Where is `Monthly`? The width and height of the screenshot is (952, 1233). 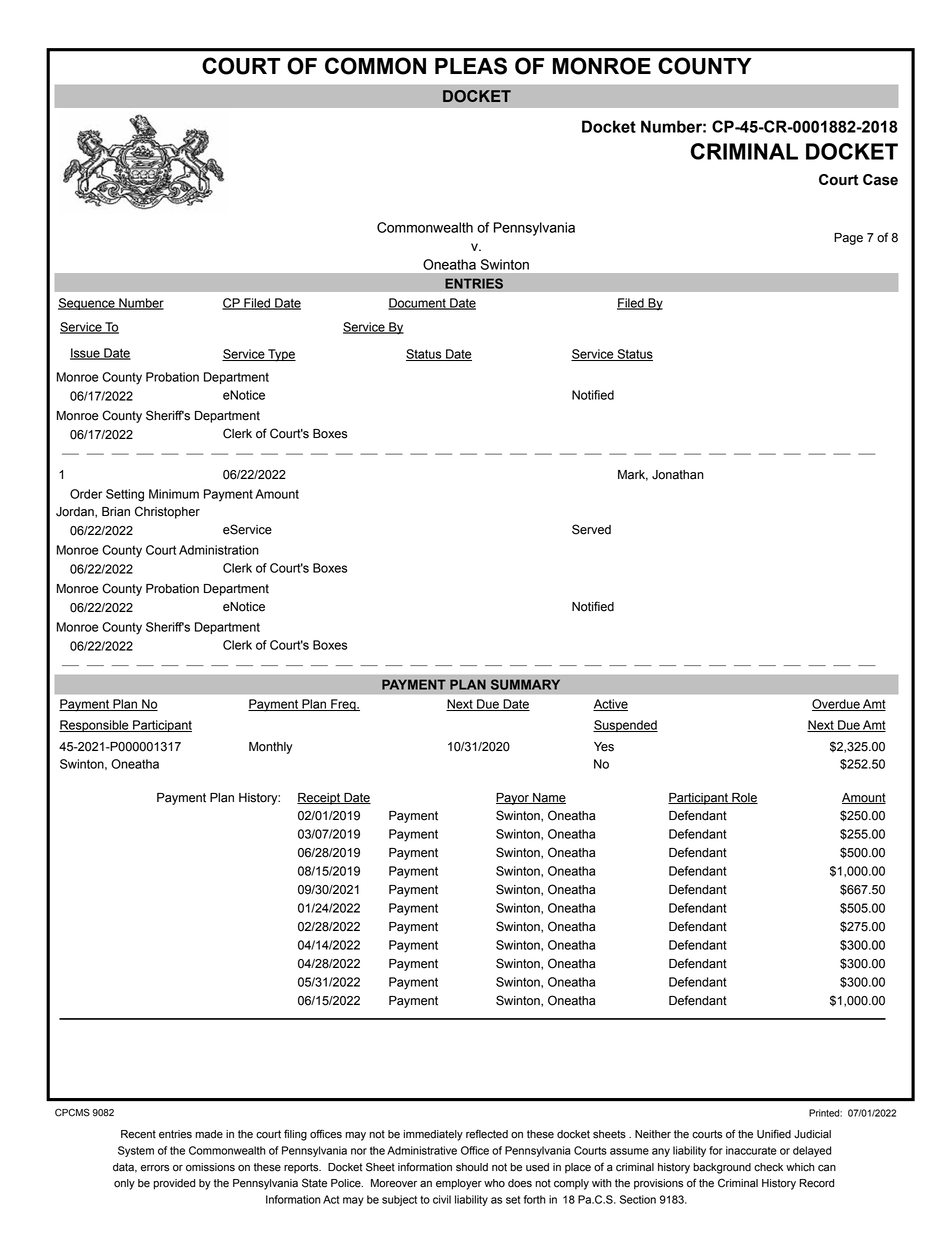 Monthly is located at coordinates (271, 748).
